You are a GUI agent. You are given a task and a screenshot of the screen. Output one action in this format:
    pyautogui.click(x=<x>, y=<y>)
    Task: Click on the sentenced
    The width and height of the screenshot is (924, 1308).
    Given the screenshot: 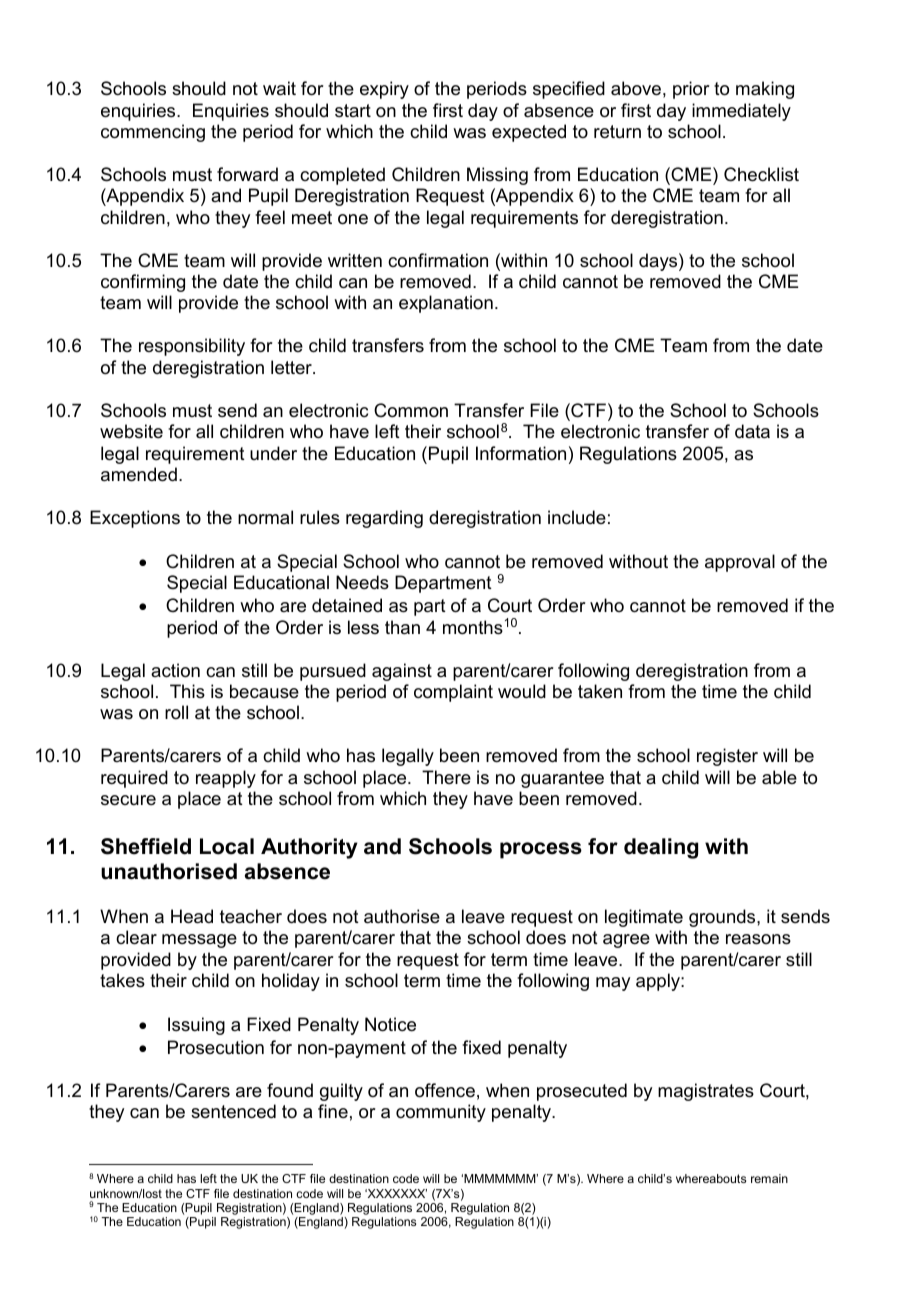 What is the action you would take?
    pyautogui.click(x=233, y=1111)
